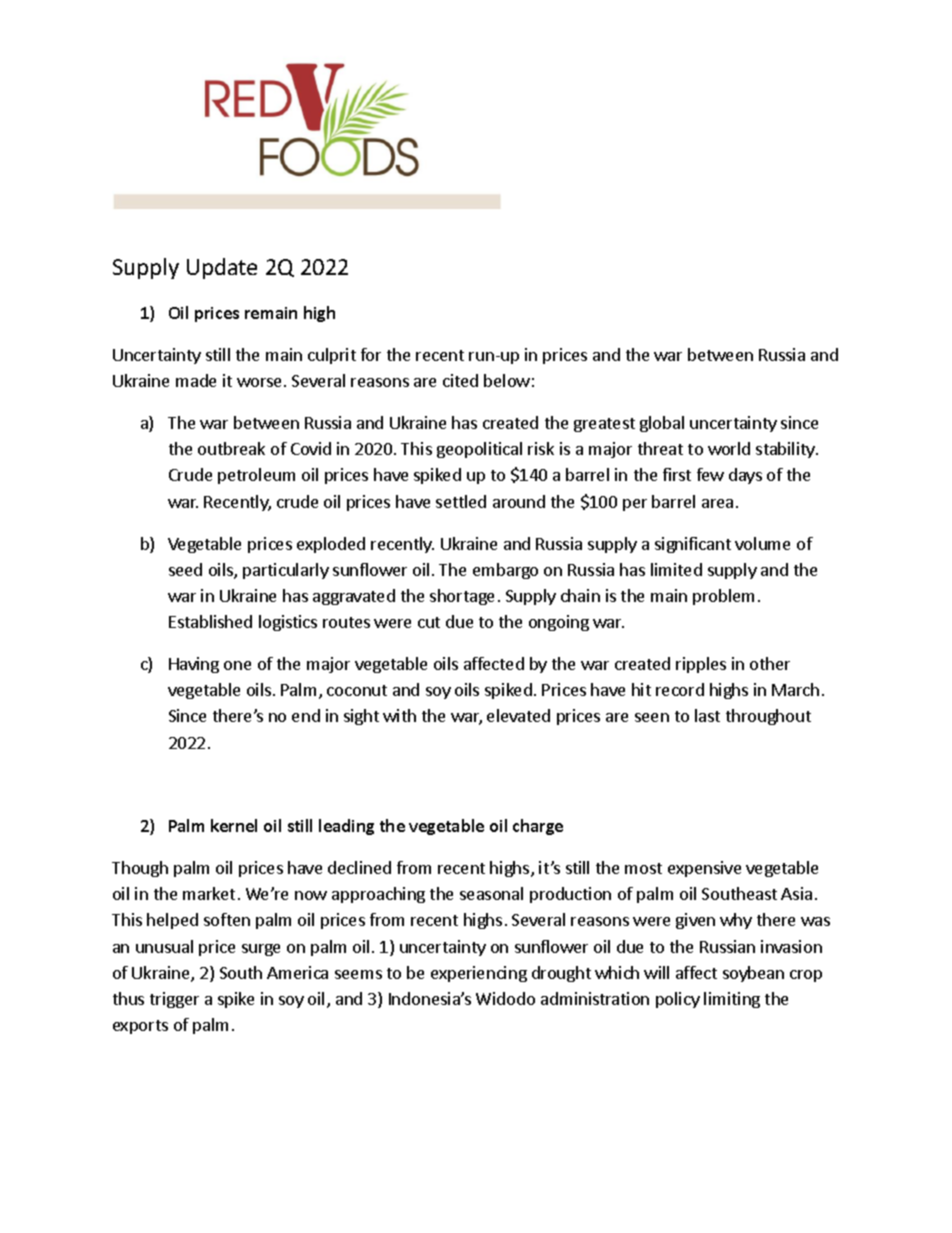 Image resolution: width=952 pixels, height=1233 pixels. I want to click on for, so click(371, 354).
